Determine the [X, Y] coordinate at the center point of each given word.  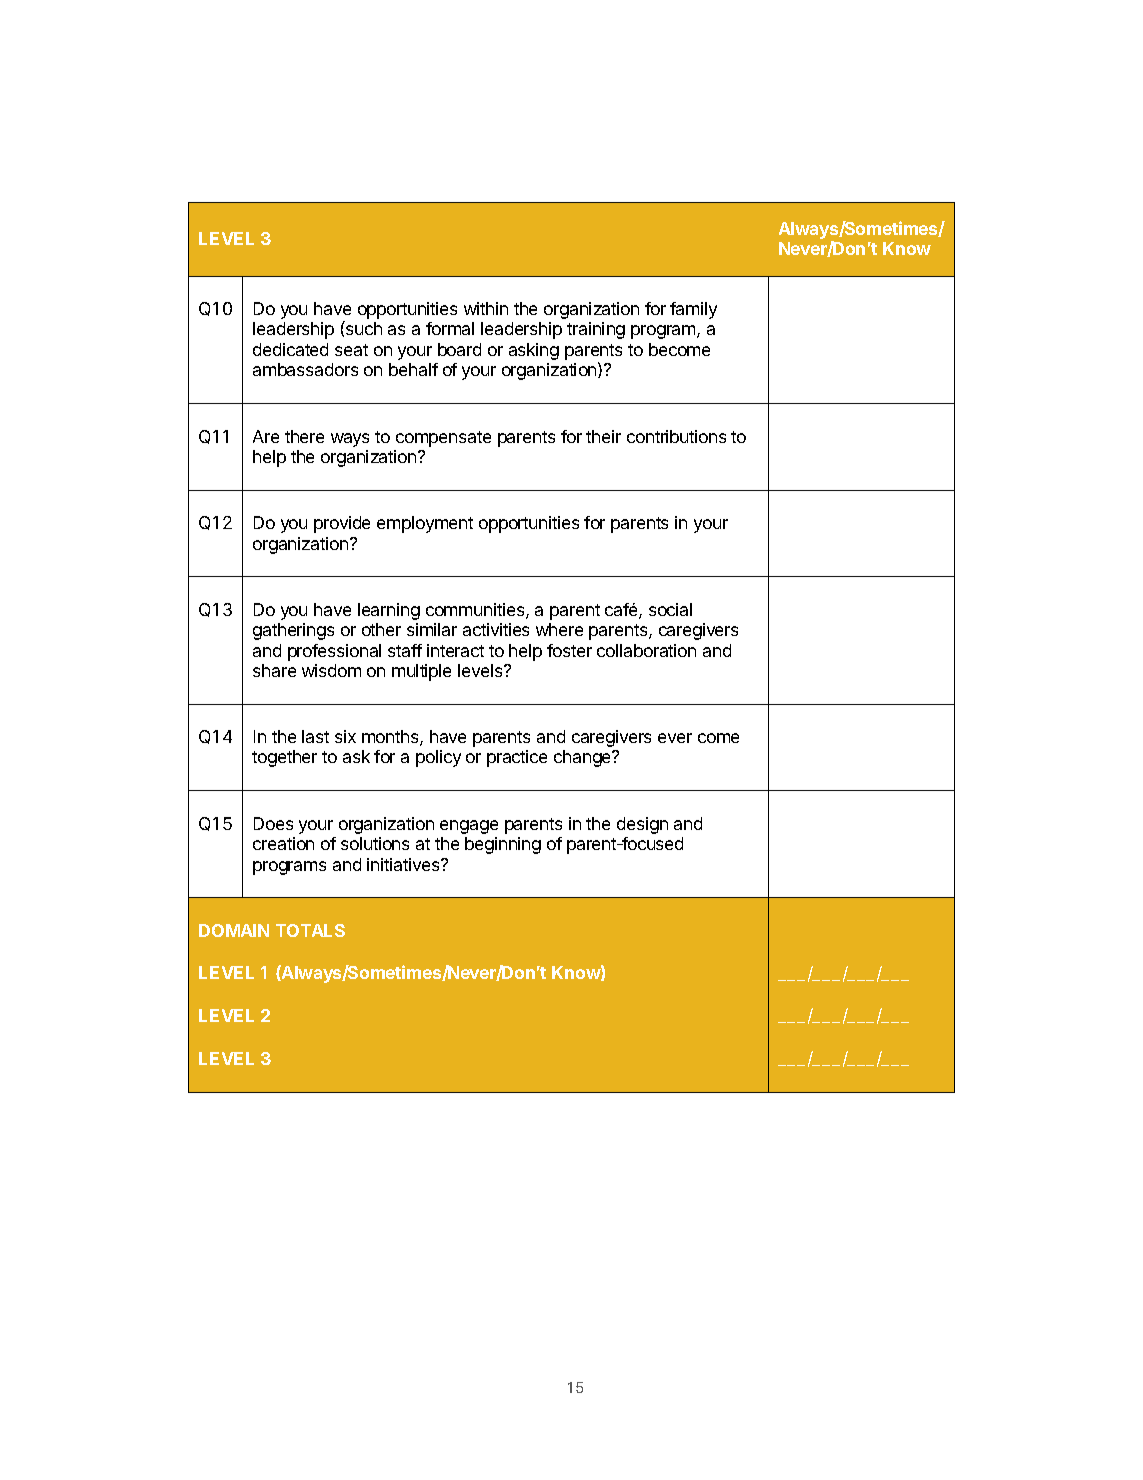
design [642, 825]
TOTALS [310, 930]
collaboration [646, 650]
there [304, 436]
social [670, 609]
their [603, 436]
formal [450, 328]
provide [342, 524]
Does [273, 823]
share [274, 670]
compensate [443, 439]
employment [425, 524]
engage [469, 827]
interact [455, 650]
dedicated [290, 349]
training [596, 330]
